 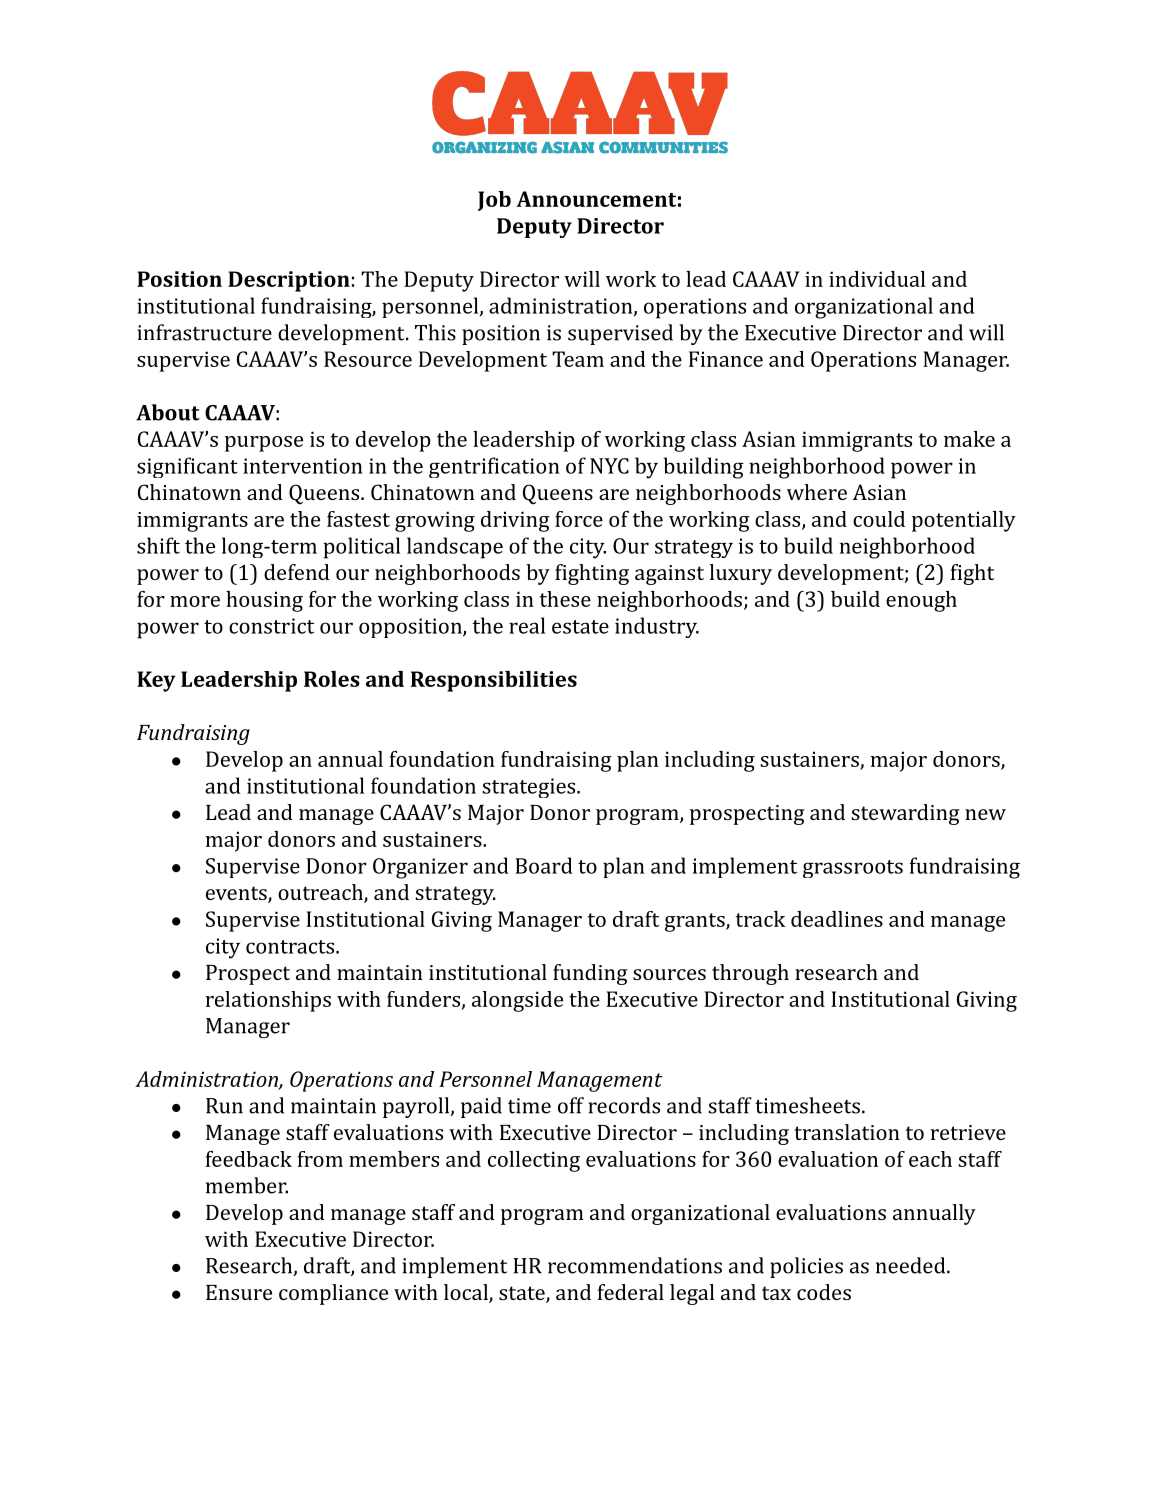 I want to click on individual, so click(x=877, y=279).
